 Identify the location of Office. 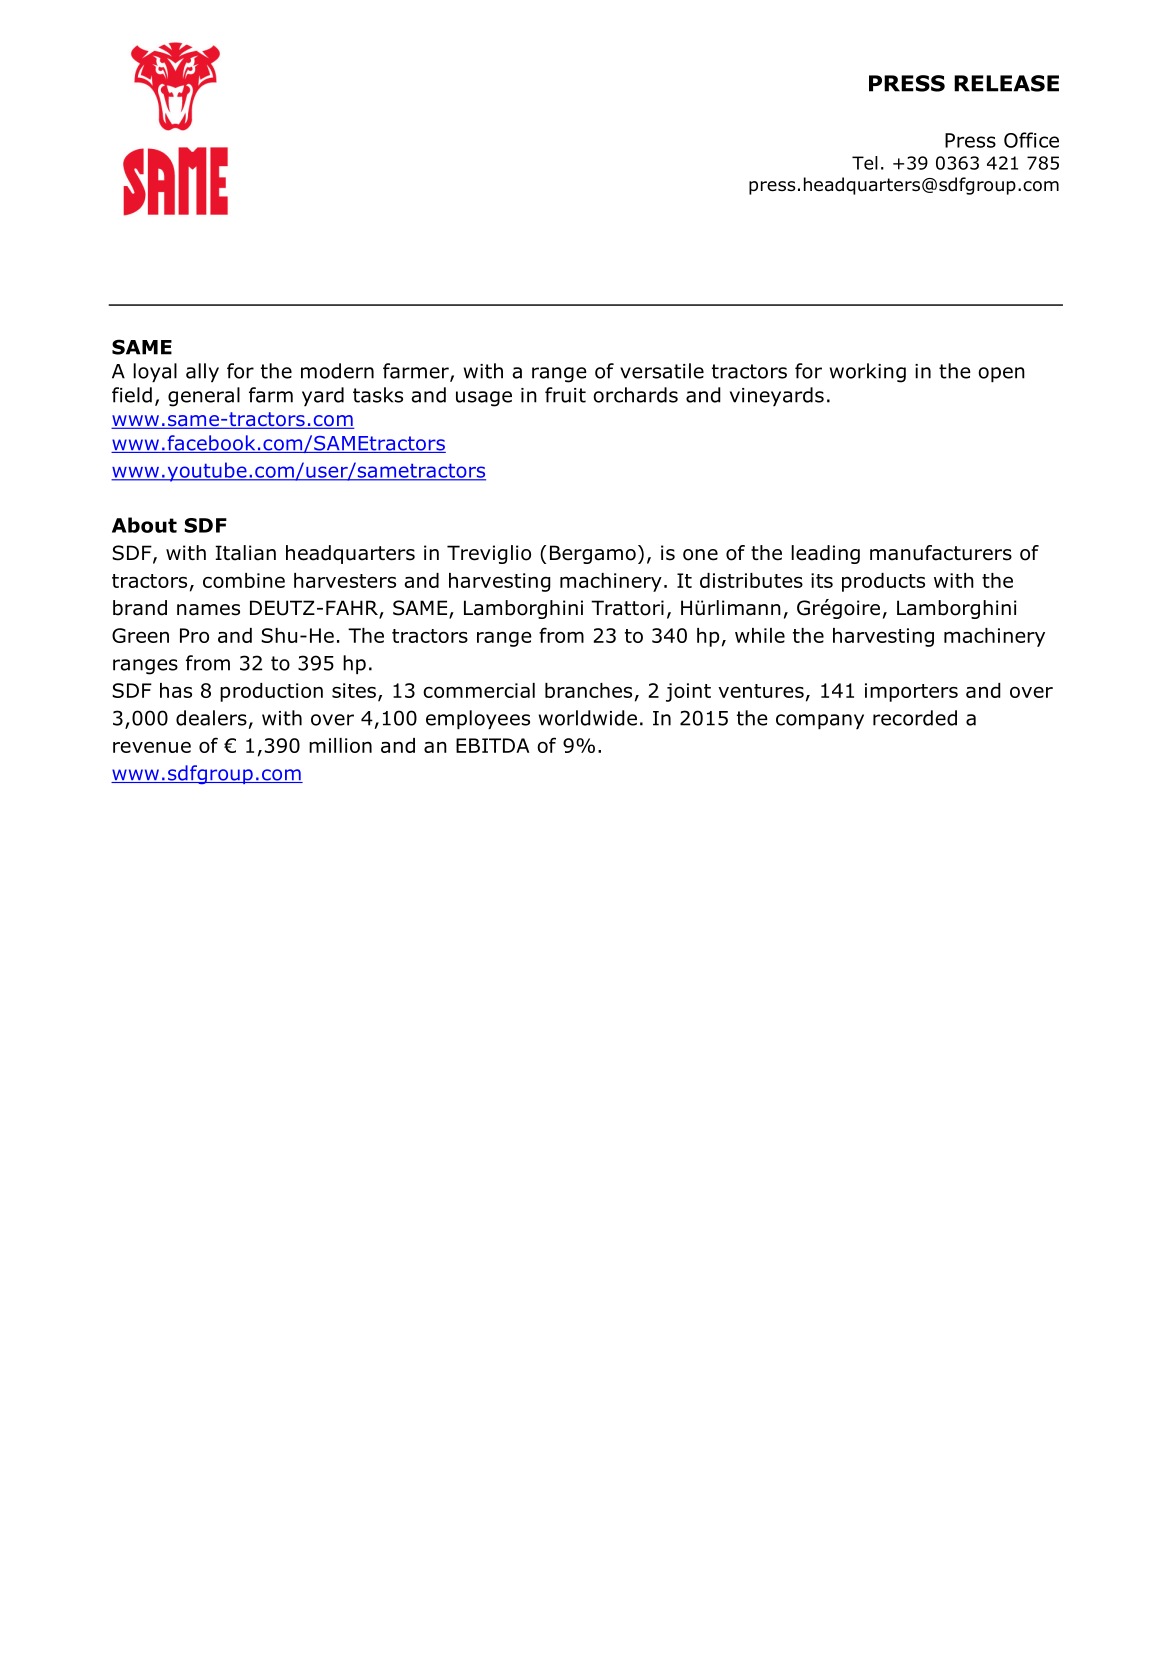
(1031, 140).
